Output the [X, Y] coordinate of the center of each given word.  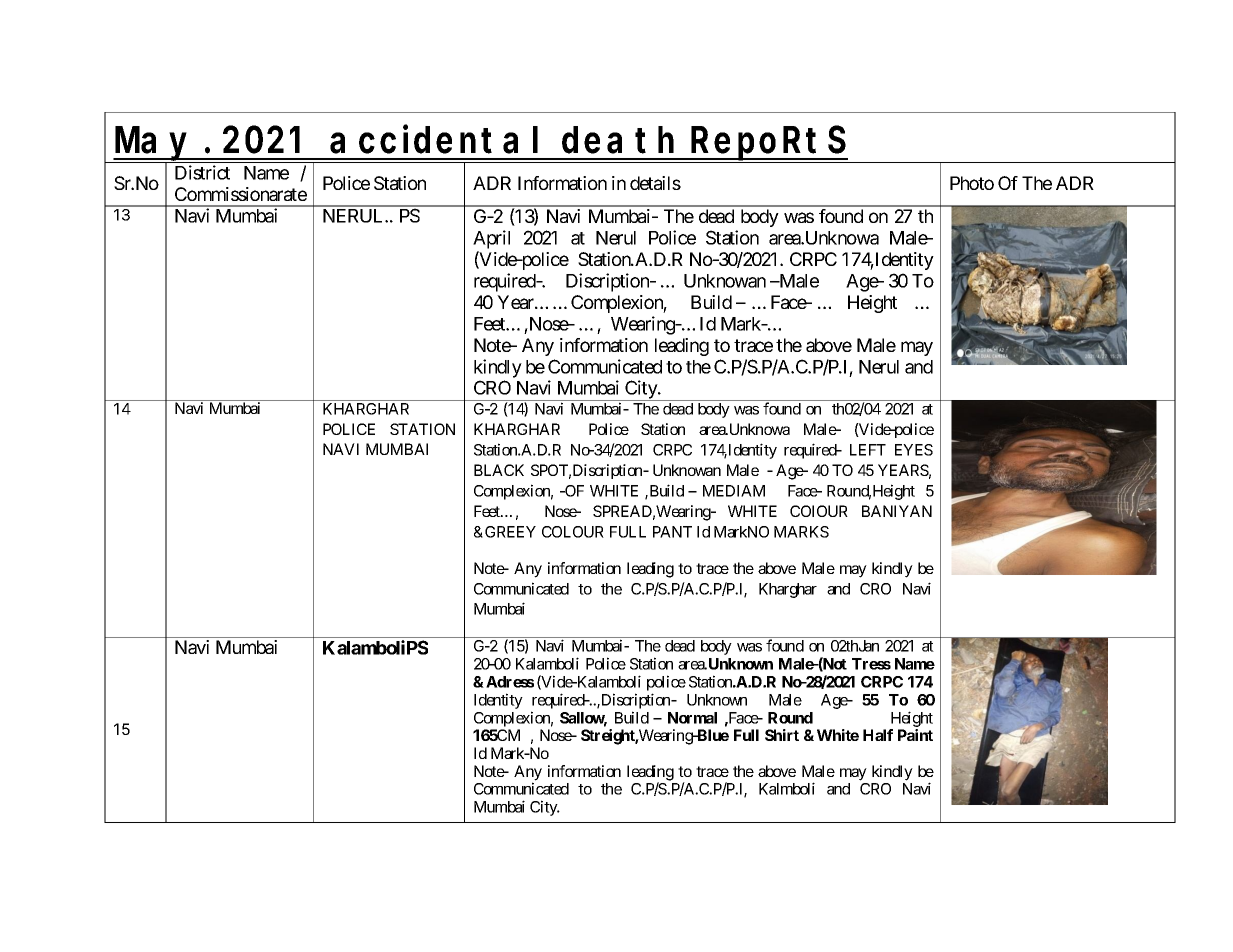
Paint [915, 735]
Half [878, 735]
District [202, 172]
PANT [672, 532]
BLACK [499, 470]
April [491, 239]
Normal [692, 718]
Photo [972, 183]
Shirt [782, 735]
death [618, 140]
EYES [914, 450]
